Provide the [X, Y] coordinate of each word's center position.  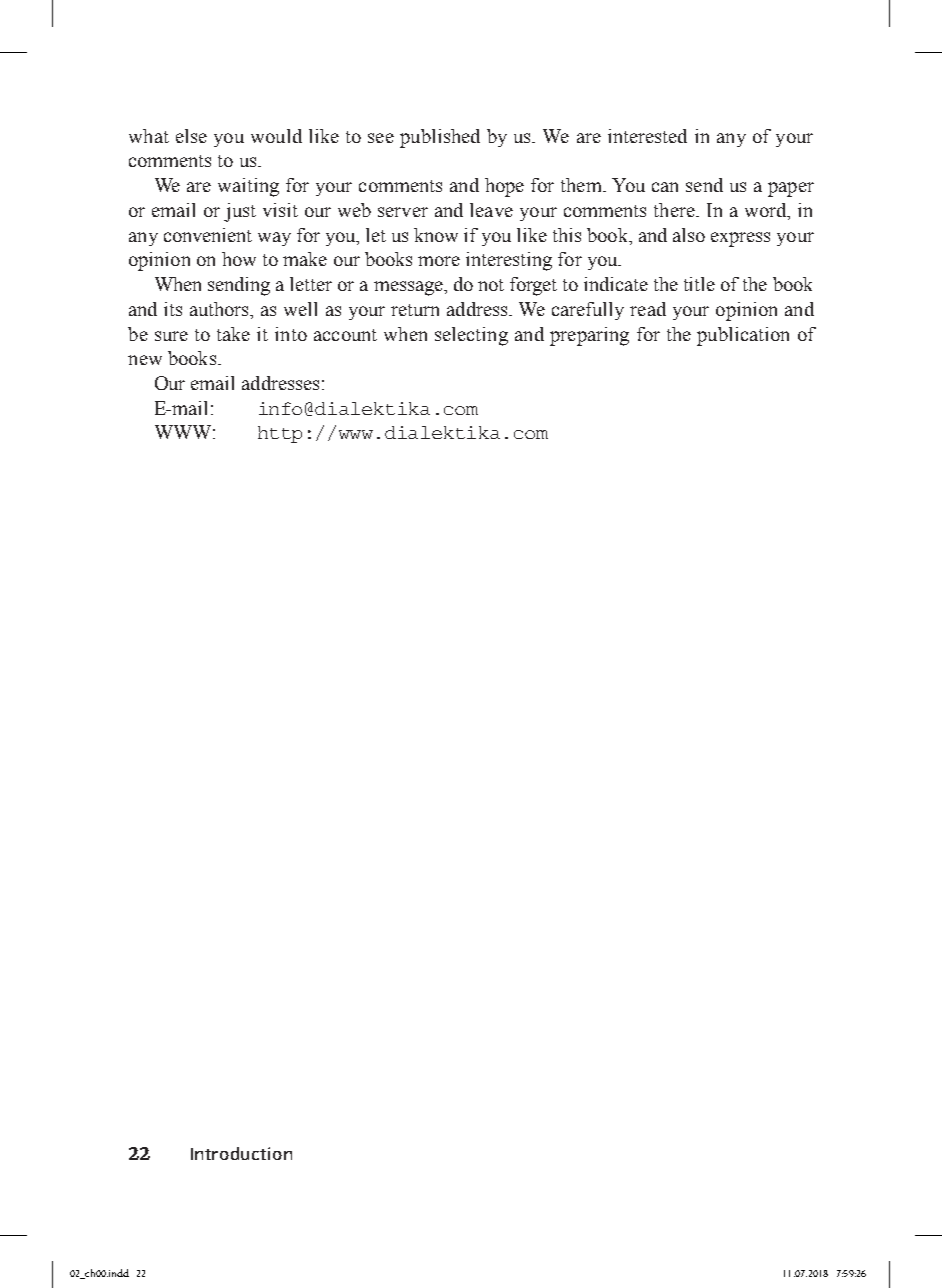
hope [504, 187]
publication [743, 336]
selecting [471, 336]
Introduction [241, 1153]
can [665, 187]
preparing [589, 336]
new [145, 360]
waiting [248, 187]
